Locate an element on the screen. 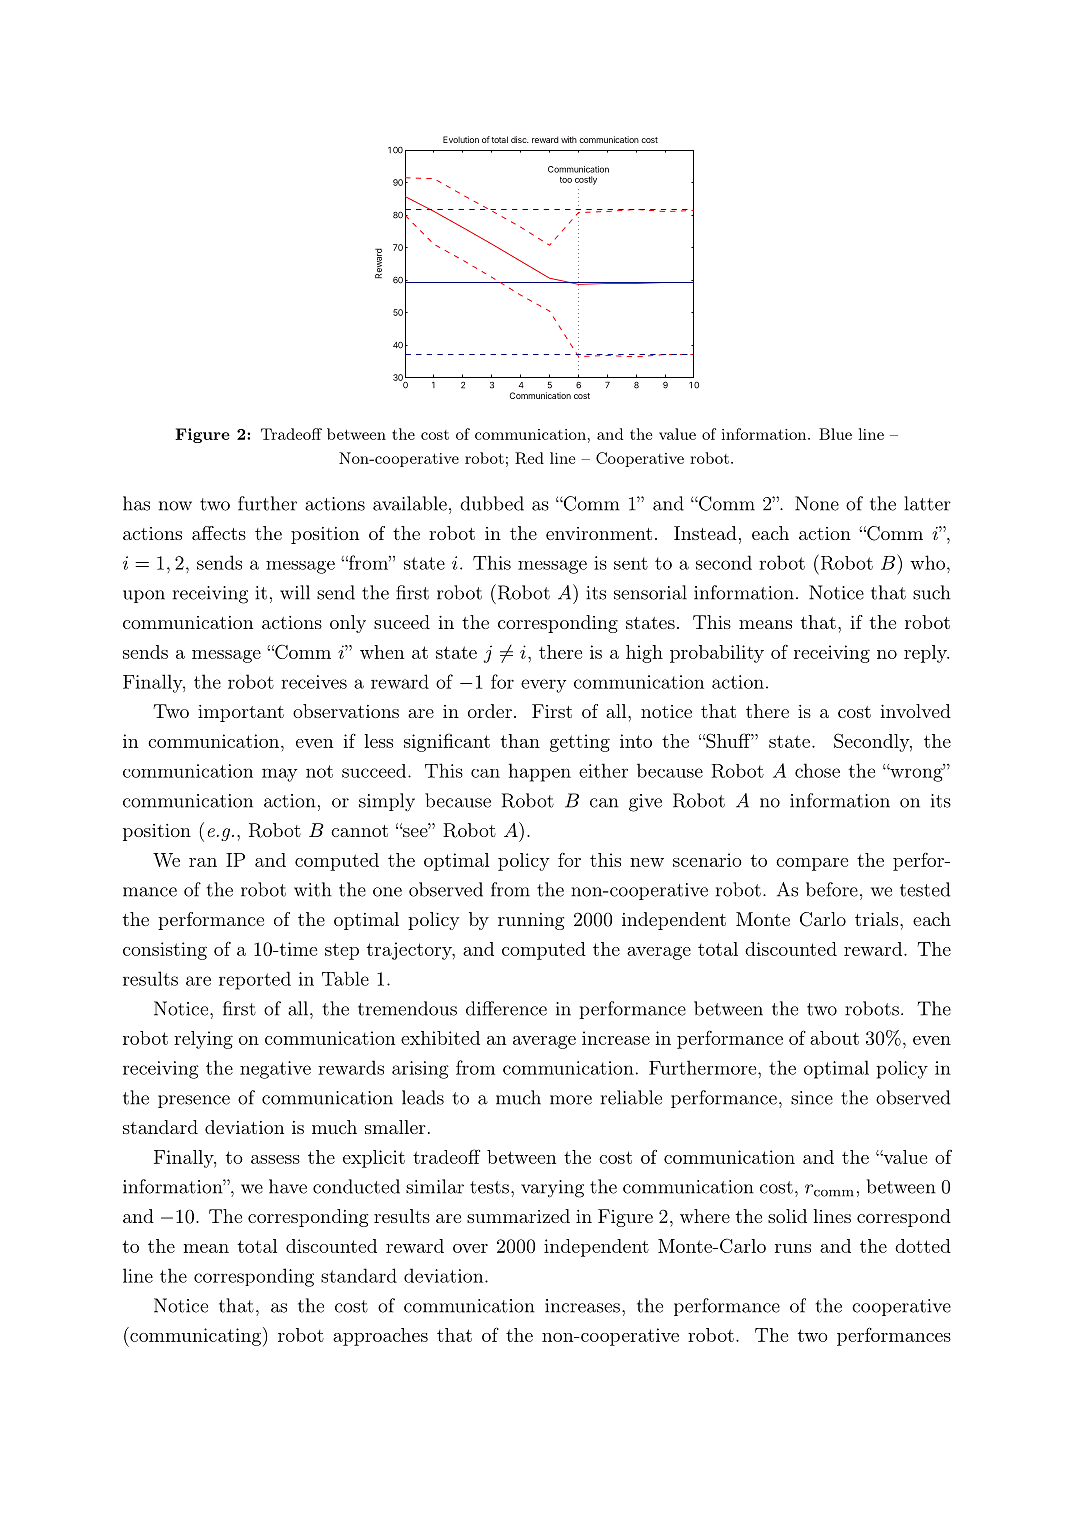 This screenshot has height=1538, width=1088. Blue is located at coordinates (835, 434).
